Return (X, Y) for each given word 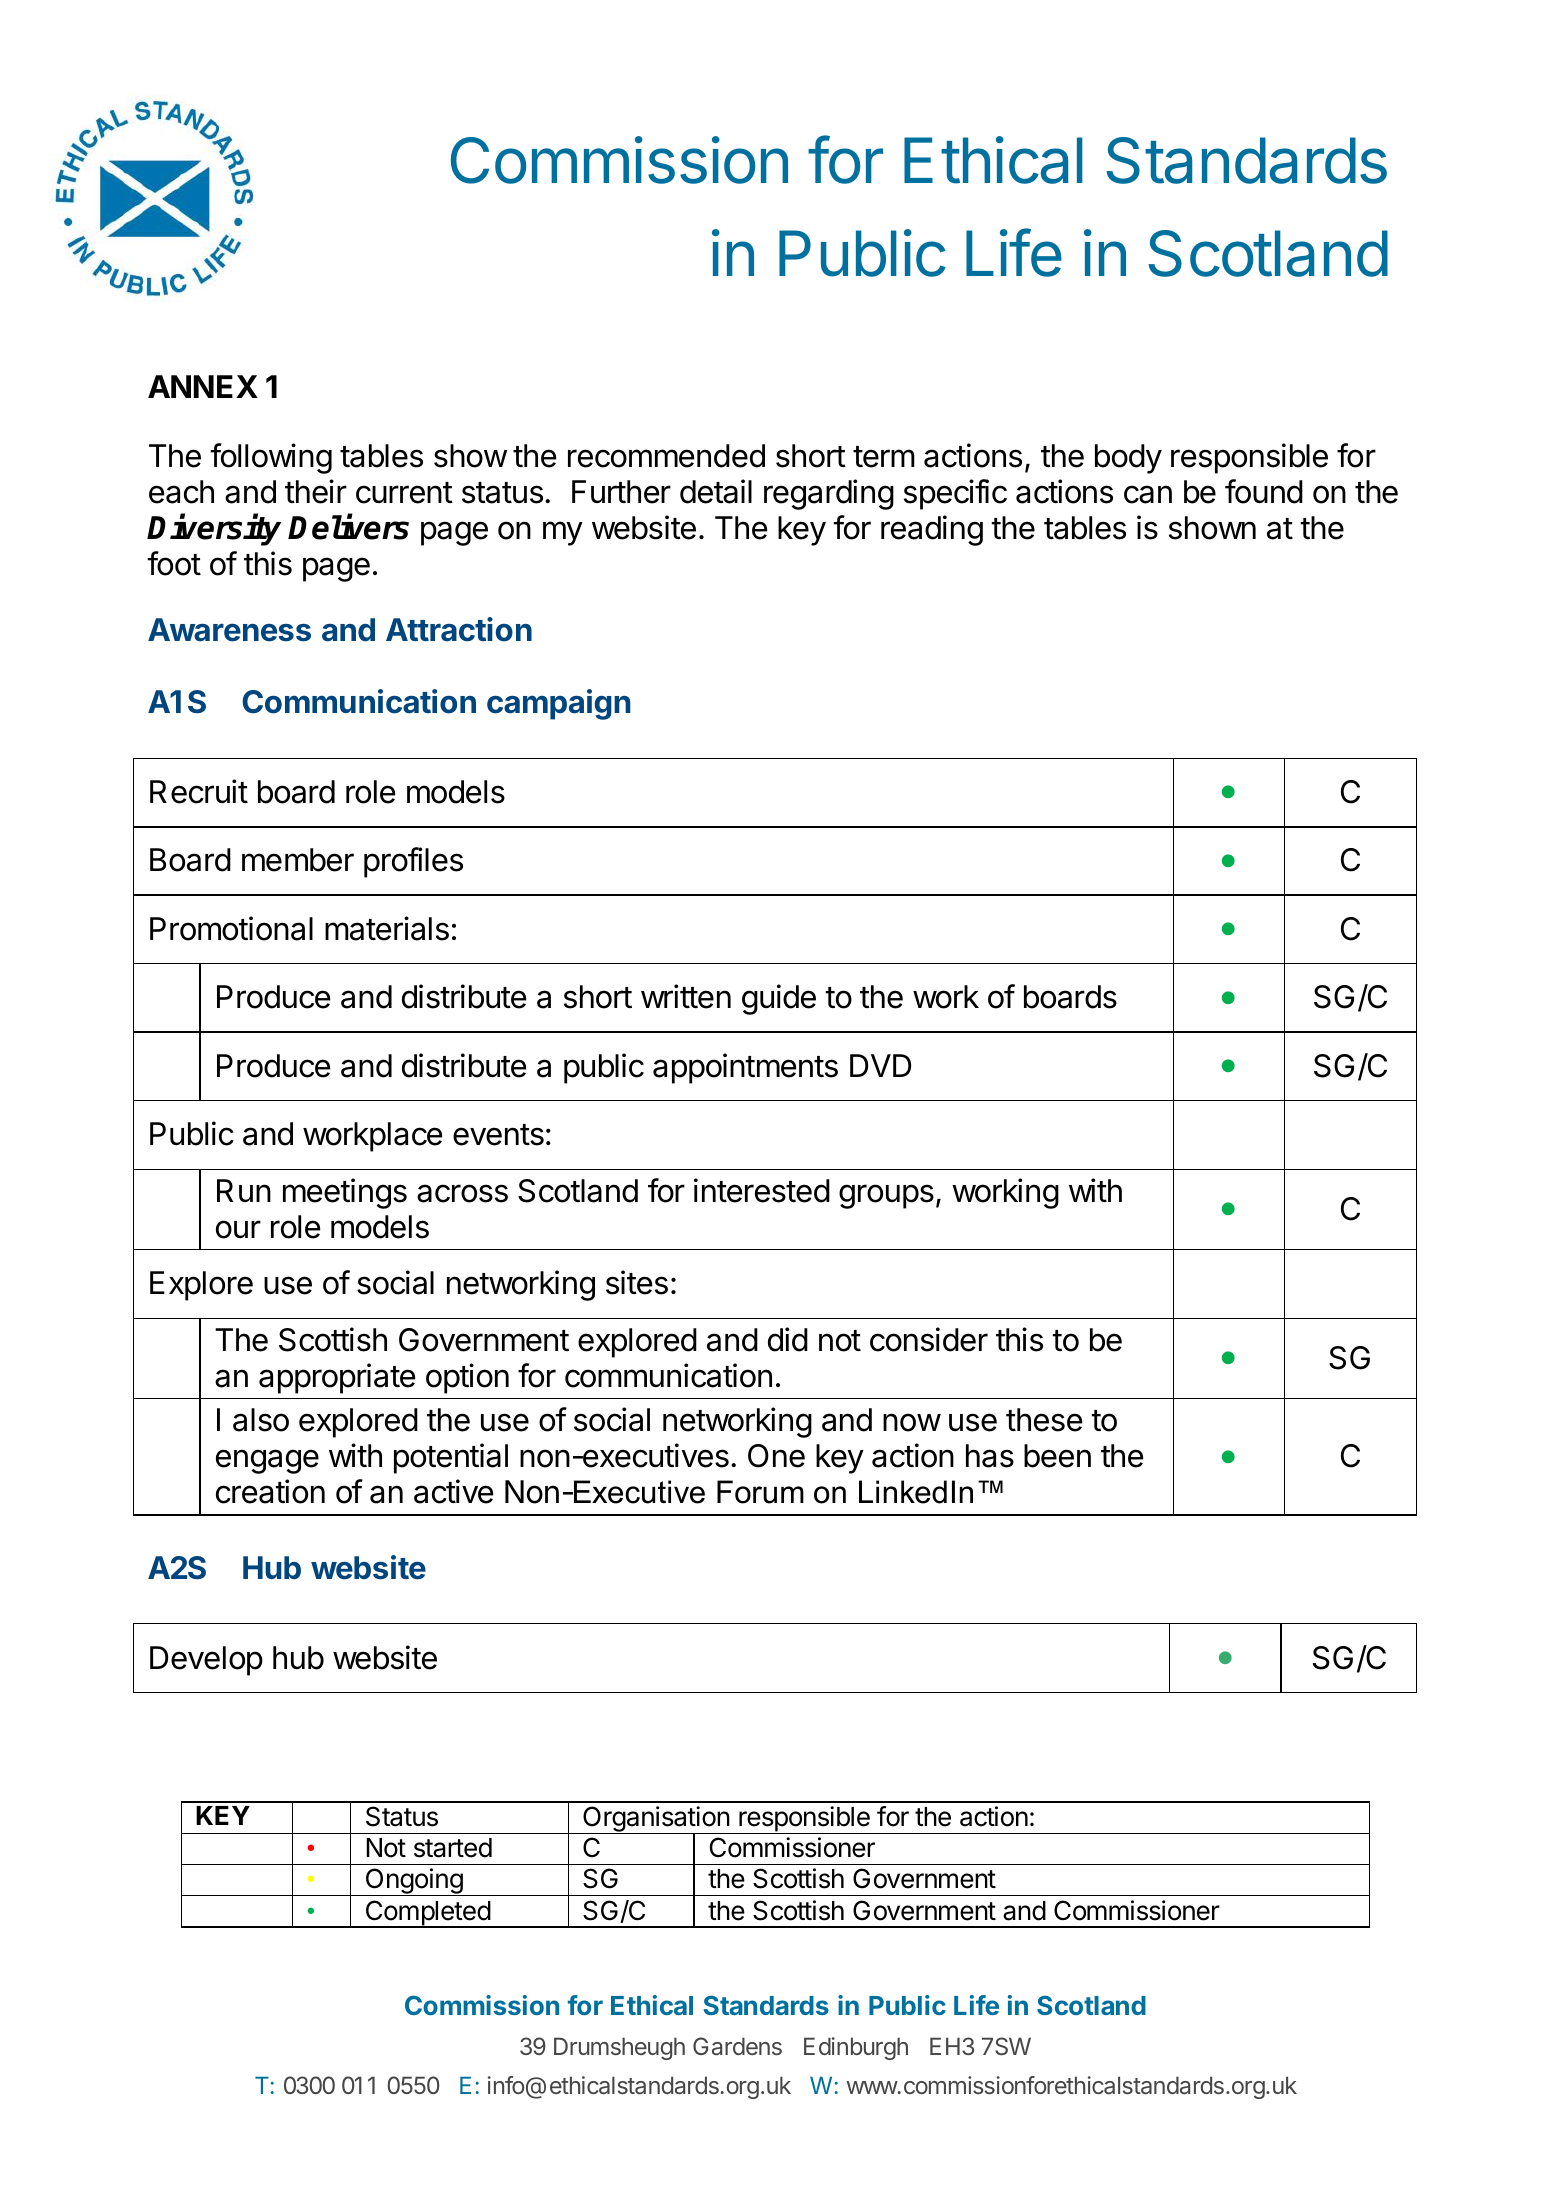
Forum (760, 1492)
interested (762, 1190)
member (298, 860)
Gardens (737, 2046)
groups (886, 1196)
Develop (206, 1661)
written (686, 996)
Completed (427, 1914)
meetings (345, 1193)
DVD (880, 1065)
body (1128, 459)
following (271, 458)
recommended (666, 456)
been (1057, 1456)
